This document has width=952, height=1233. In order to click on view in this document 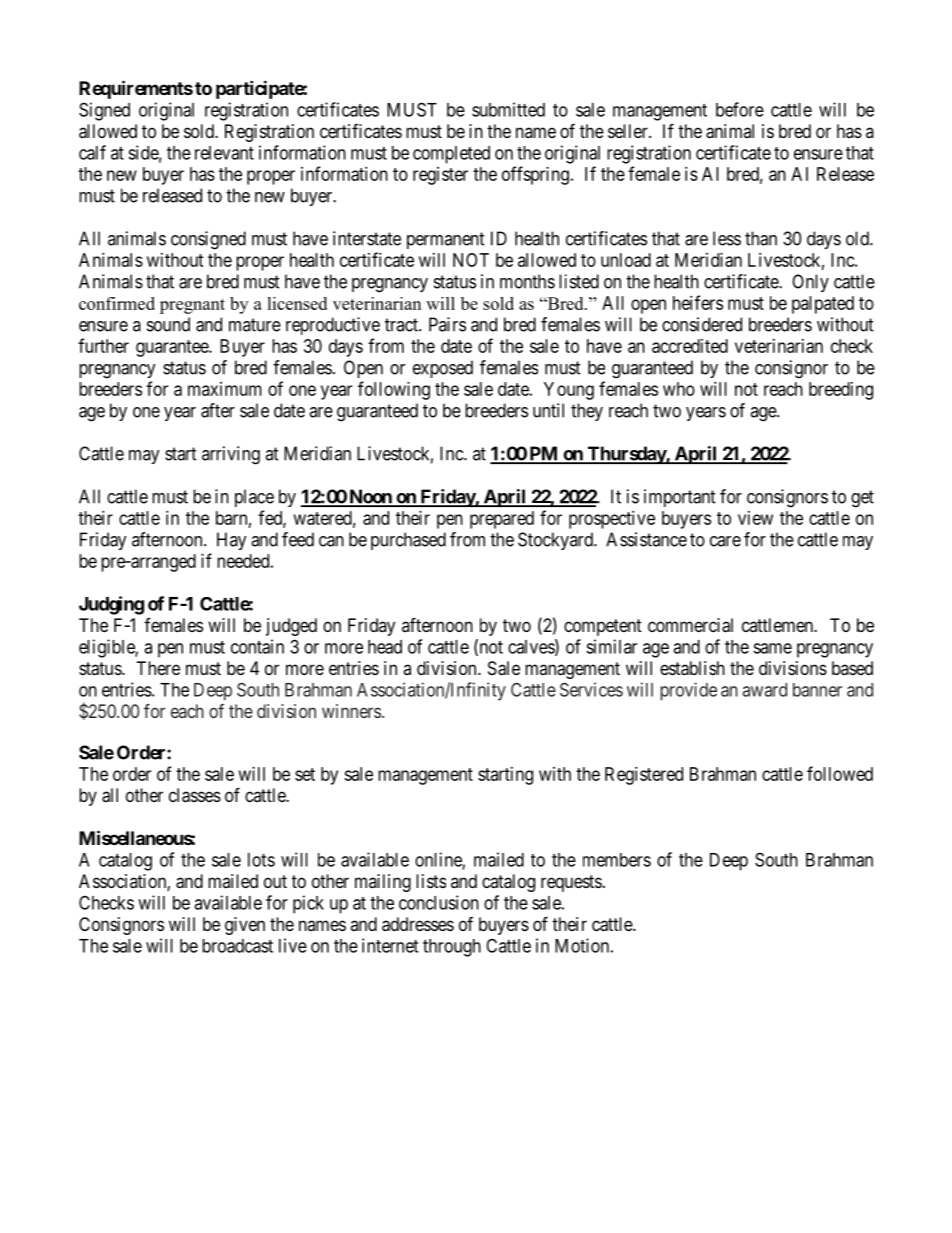, I will do `click(755, 518)`.
